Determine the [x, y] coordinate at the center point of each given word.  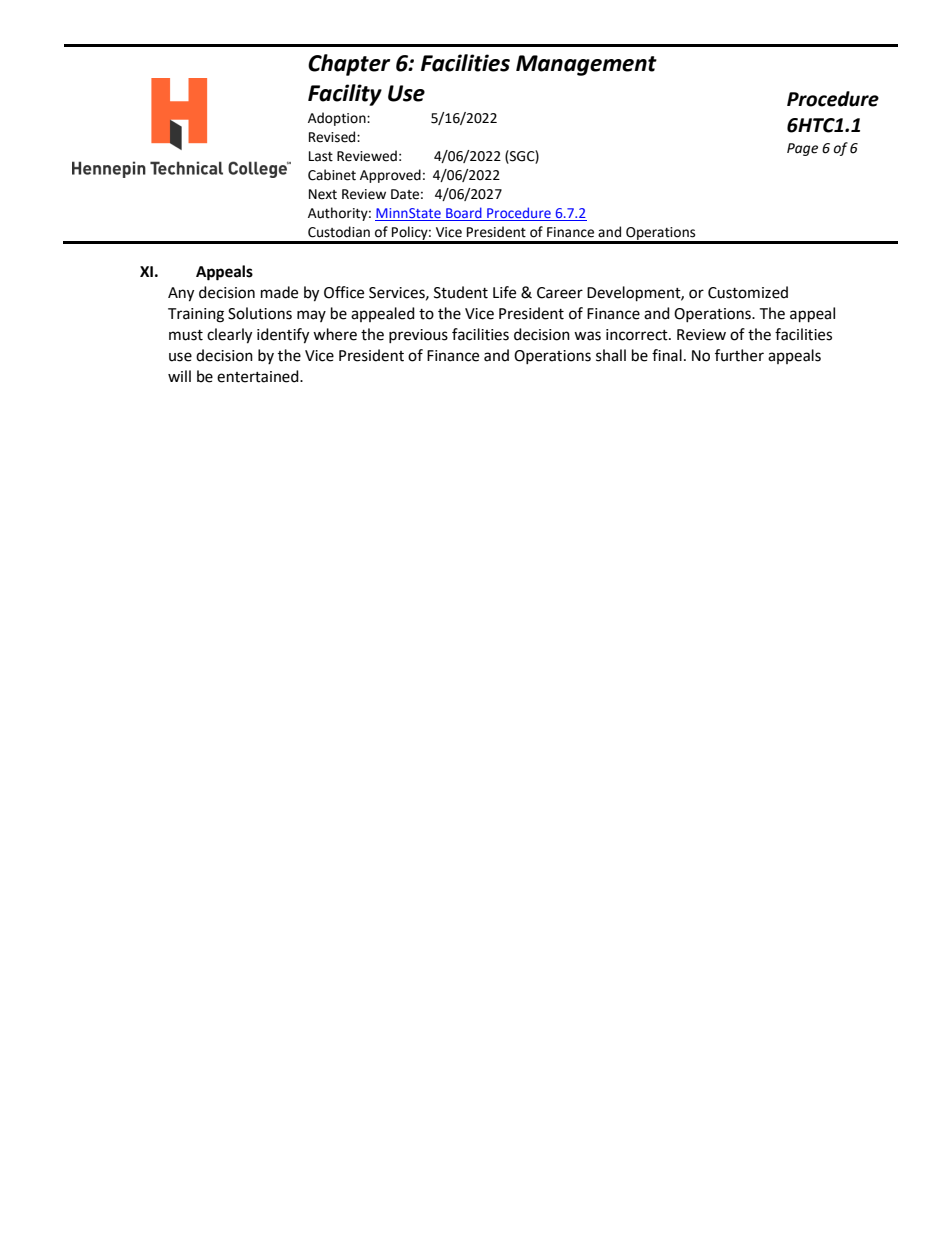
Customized [748, 292]
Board [464, 212]
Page [802, 149]
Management [586, 65]
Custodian [339, 232]
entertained [259, 376]
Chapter [349, 65]
